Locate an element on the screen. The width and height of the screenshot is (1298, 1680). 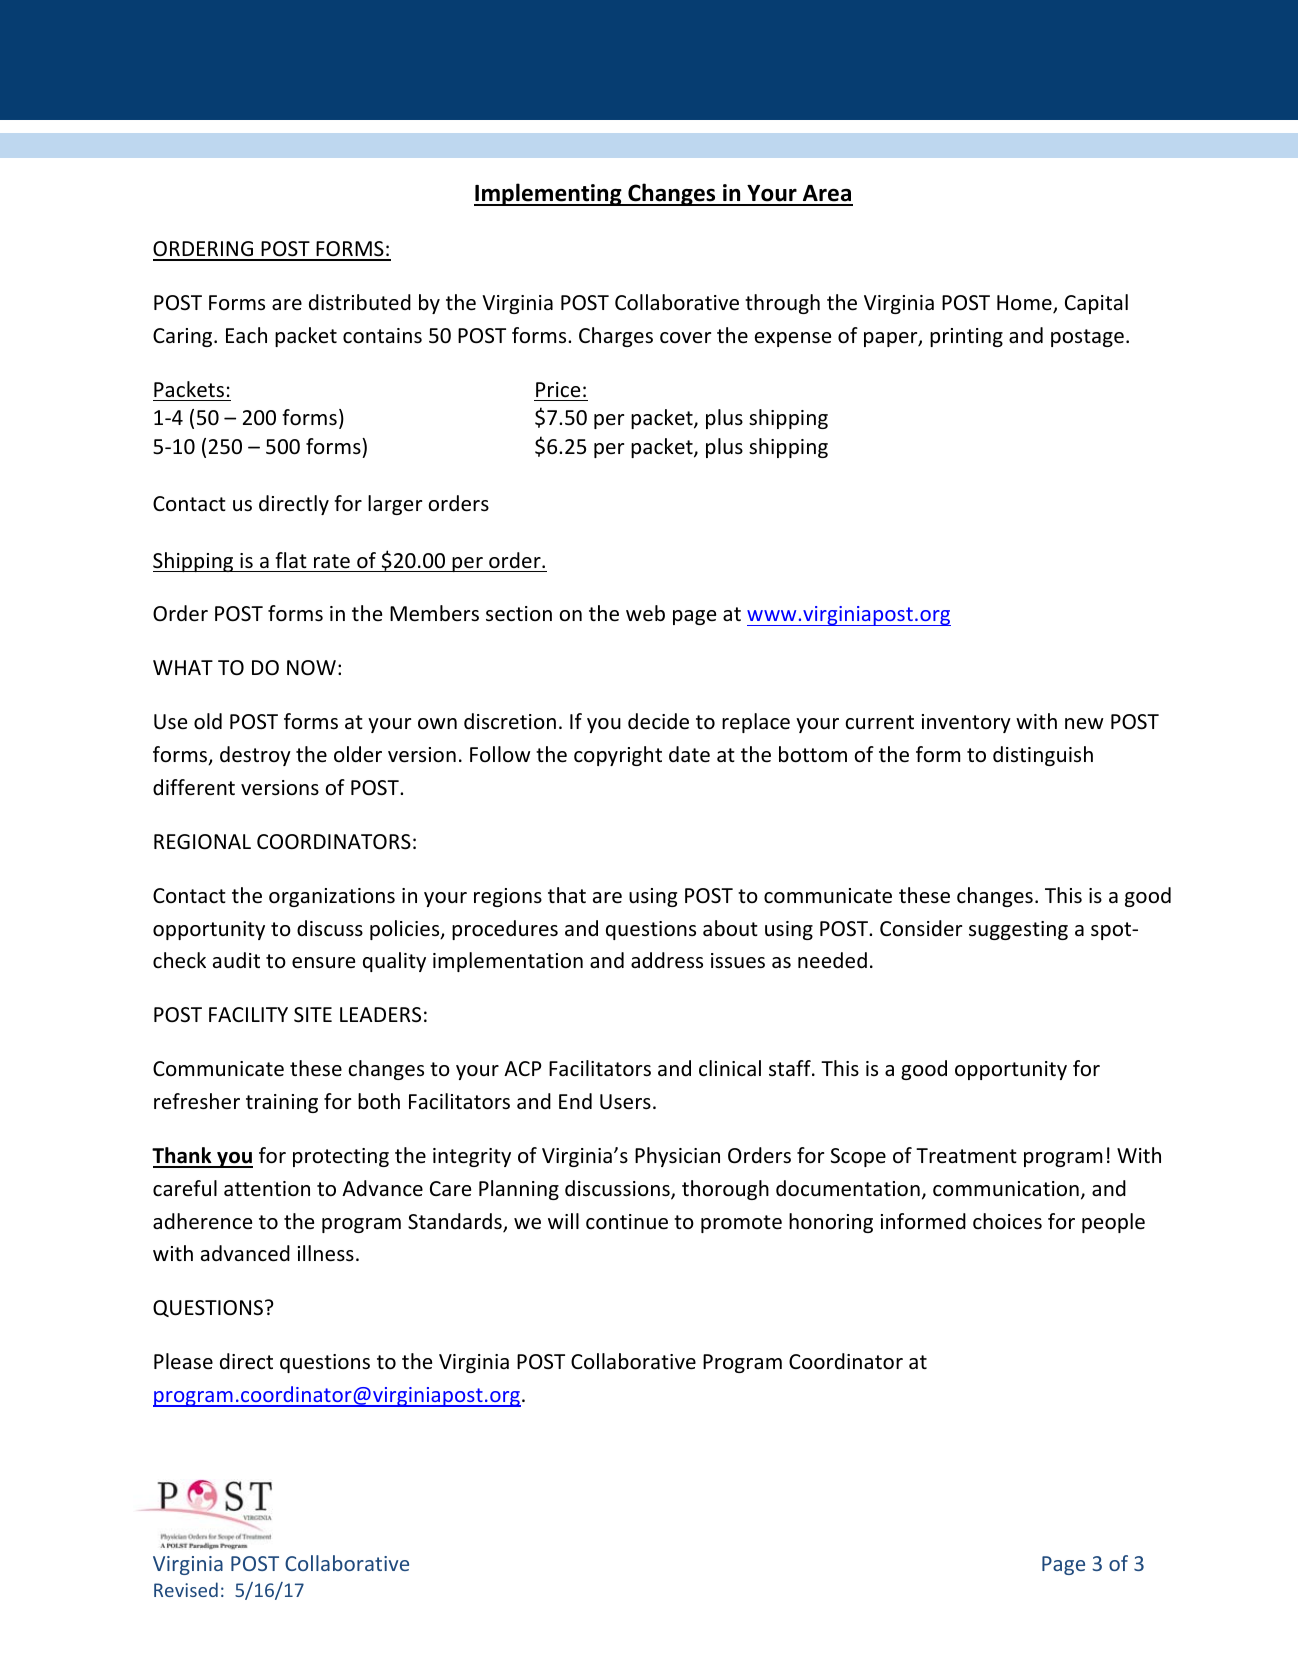
suggesting is located at coordinates (1018, 930).
